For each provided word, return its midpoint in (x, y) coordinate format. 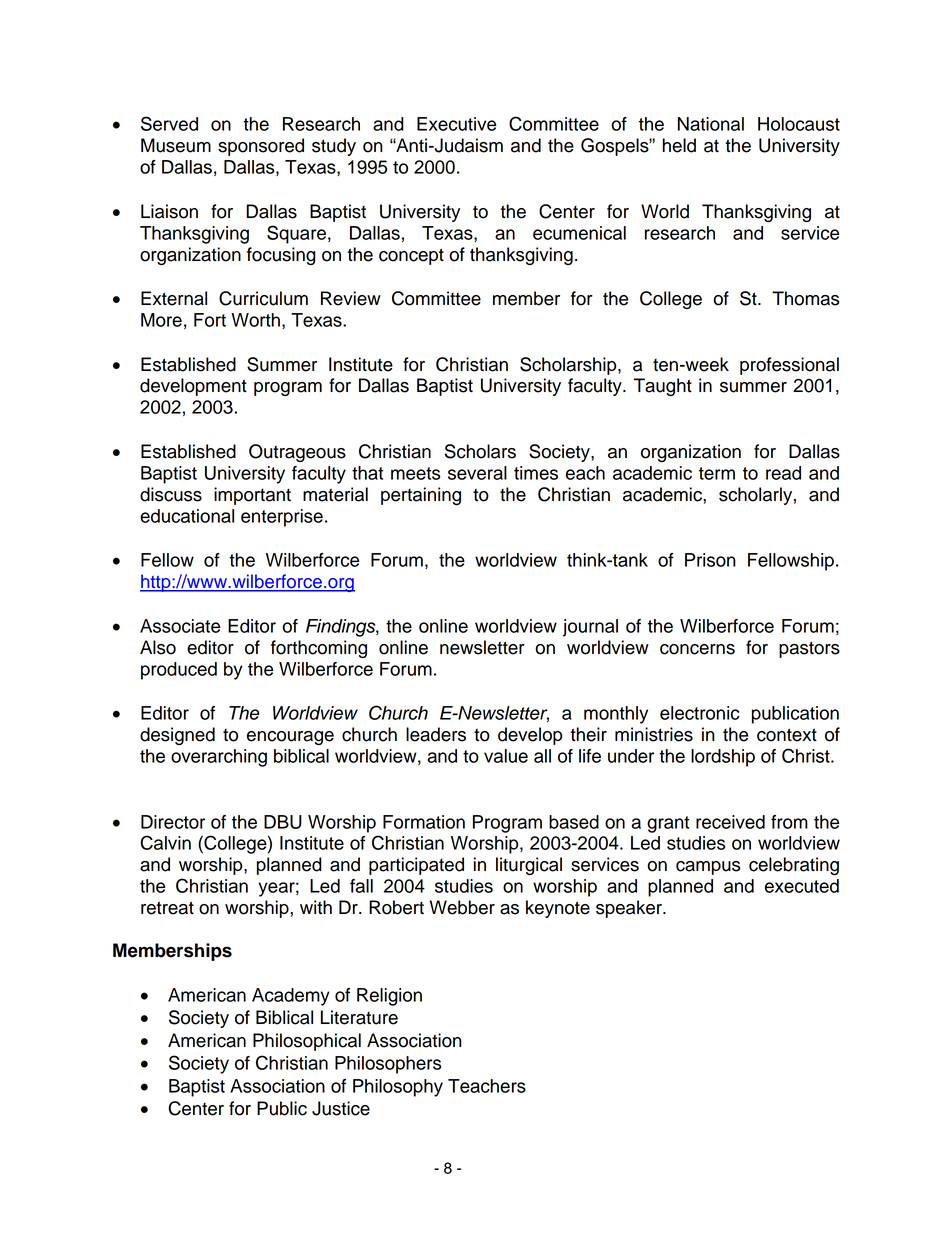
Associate (180, 626)
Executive (456, 124)
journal (590, 628)
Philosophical (307, 1042)
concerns (697, 649)
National (711, 124)
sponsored (261, 147)
